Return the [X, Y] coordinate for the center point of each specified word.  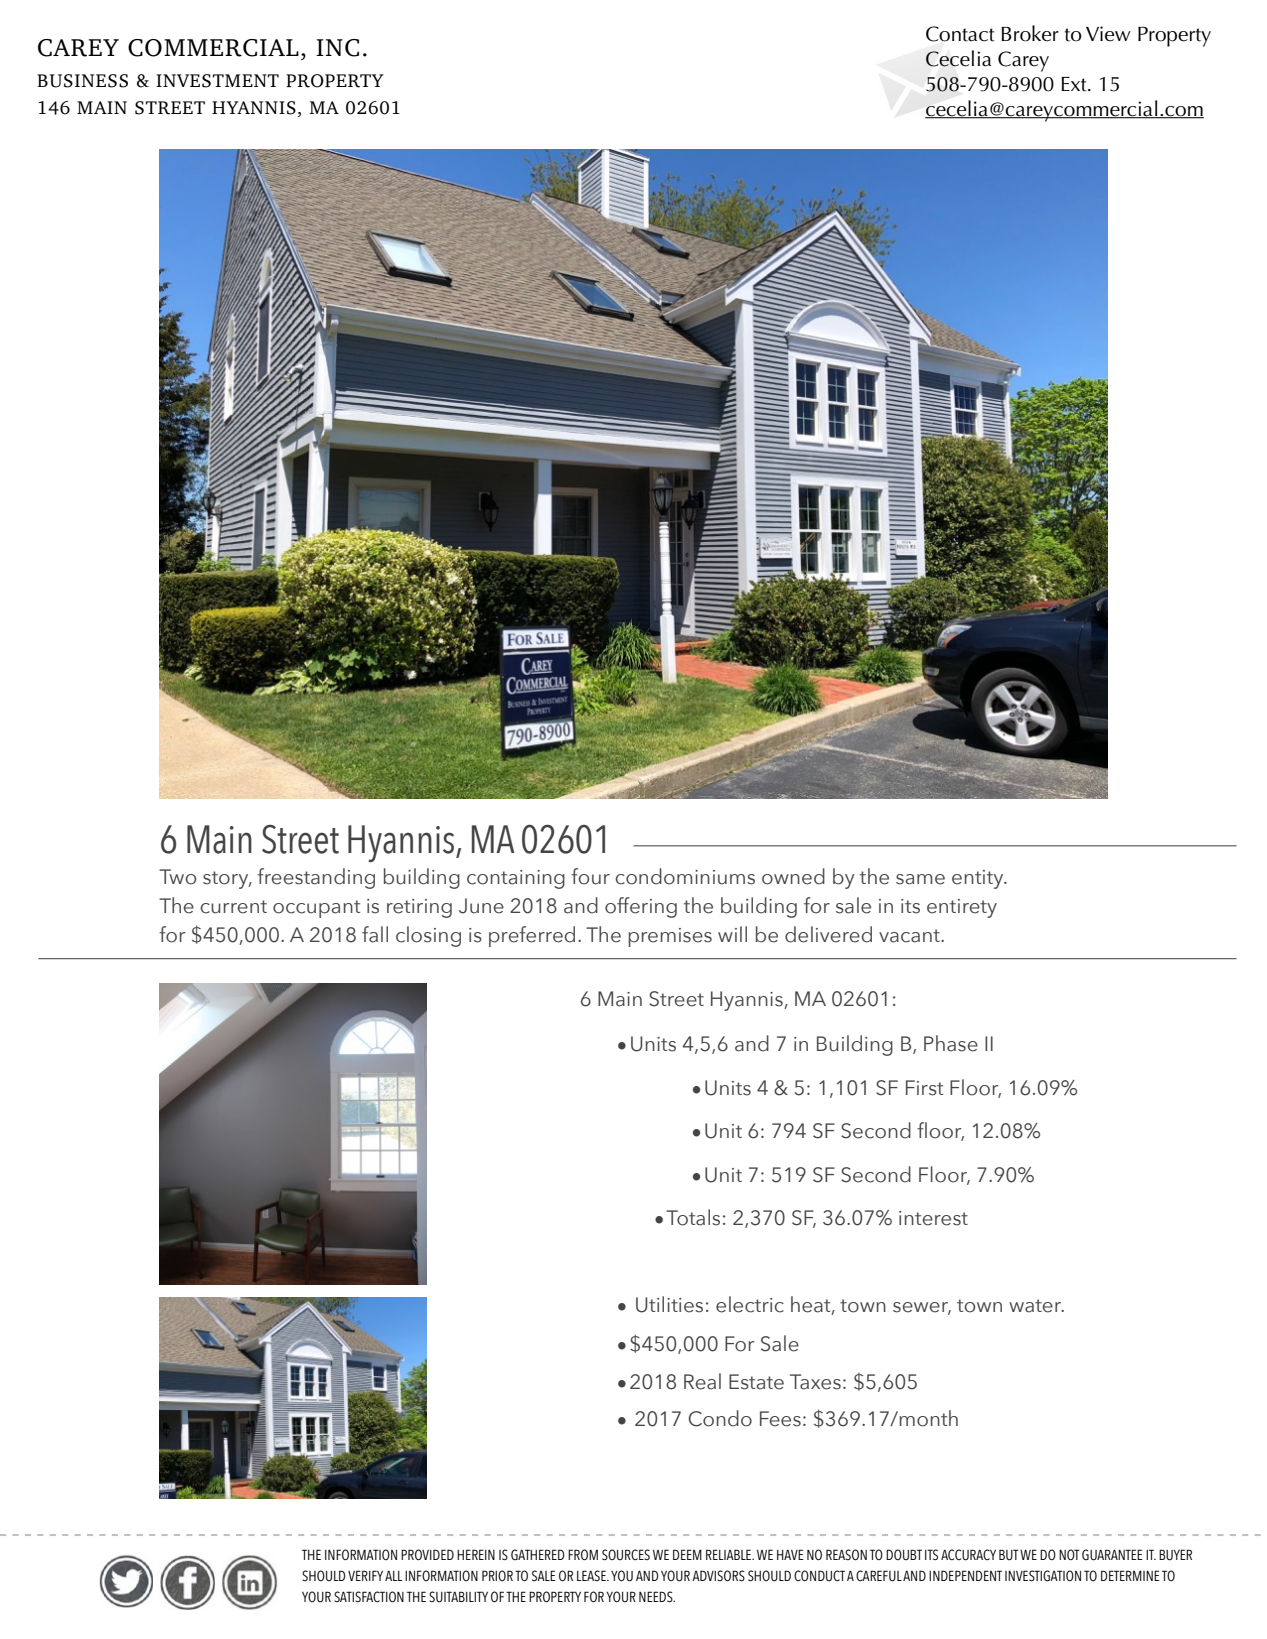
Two [177, 877]
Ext [1075, 84]
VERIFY [365, 1575]
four [590, 876]
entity [979, 879]
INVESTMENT [217, 81]
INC [337, 48]
